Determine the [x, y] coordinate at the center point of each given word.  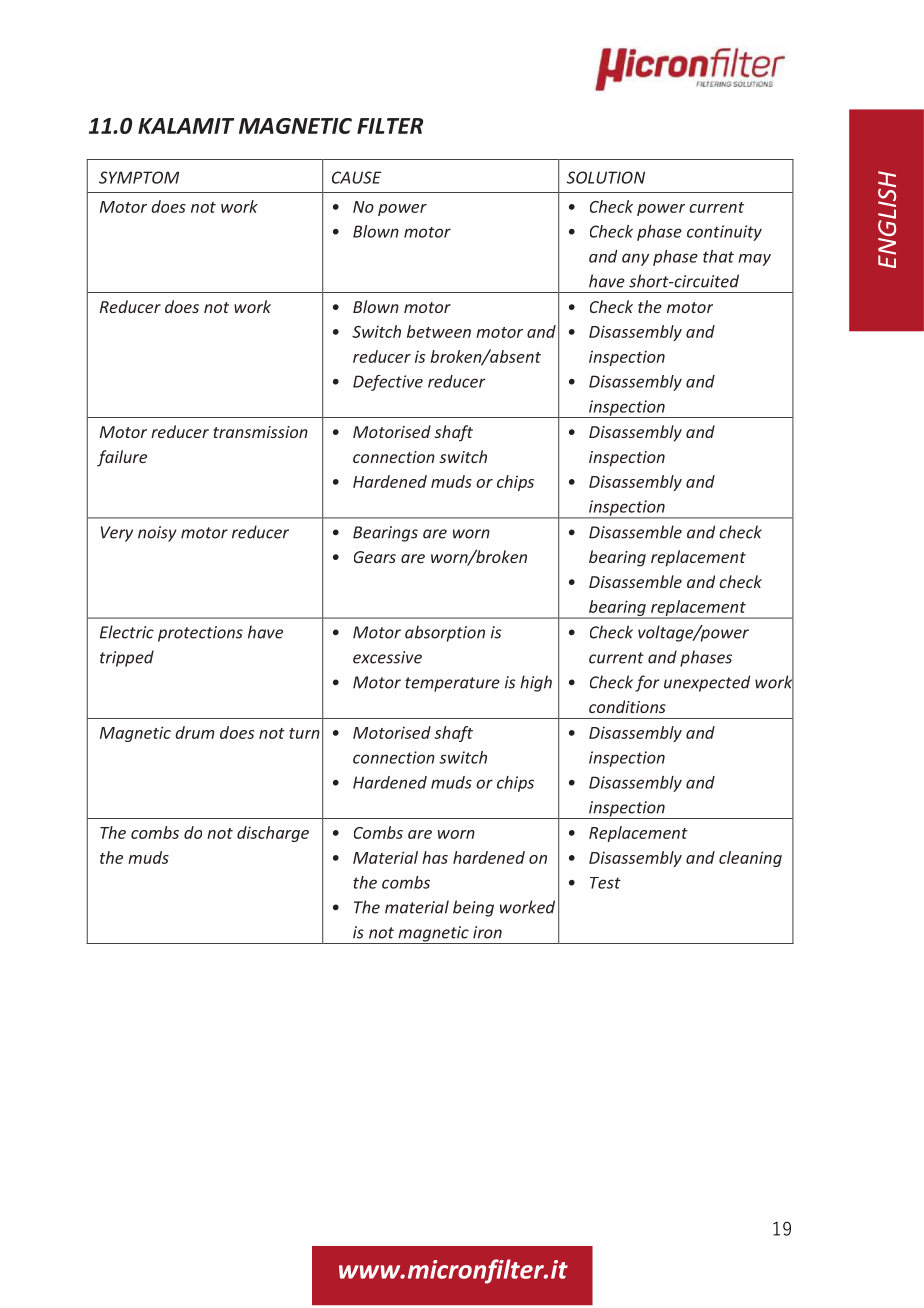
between [439, 331]
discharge [273, 834]
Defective [388, 383]
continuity [724, 233]
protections [200, 634]
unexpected [707, 683]
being [473, 908]
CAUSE [356, 177]
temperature [452, 684]
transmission [260, 432]
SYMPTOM [139, 177]
